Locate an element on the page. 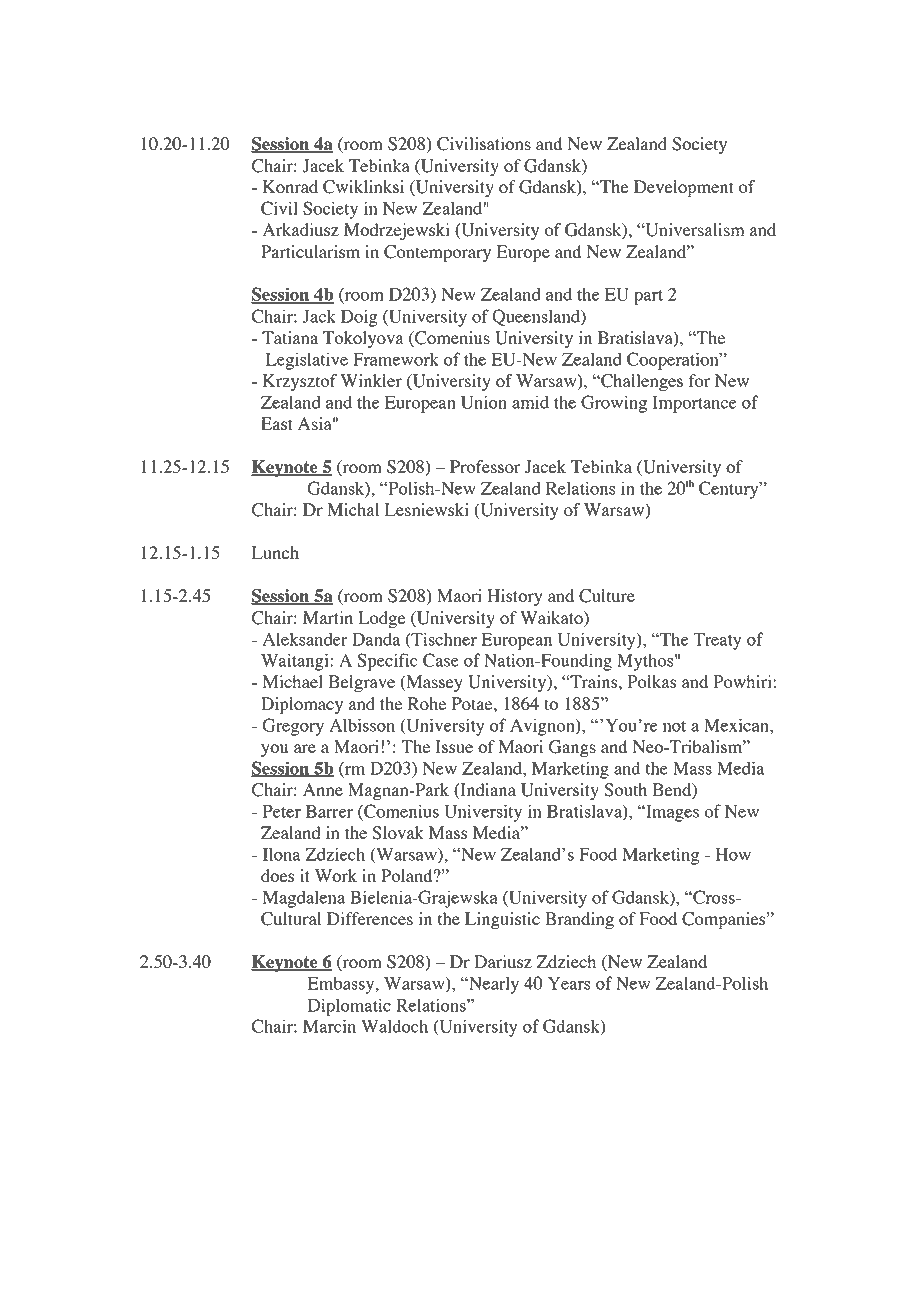 The image size is (924, 1308). Konrad is located at coordinates (290, 186).
